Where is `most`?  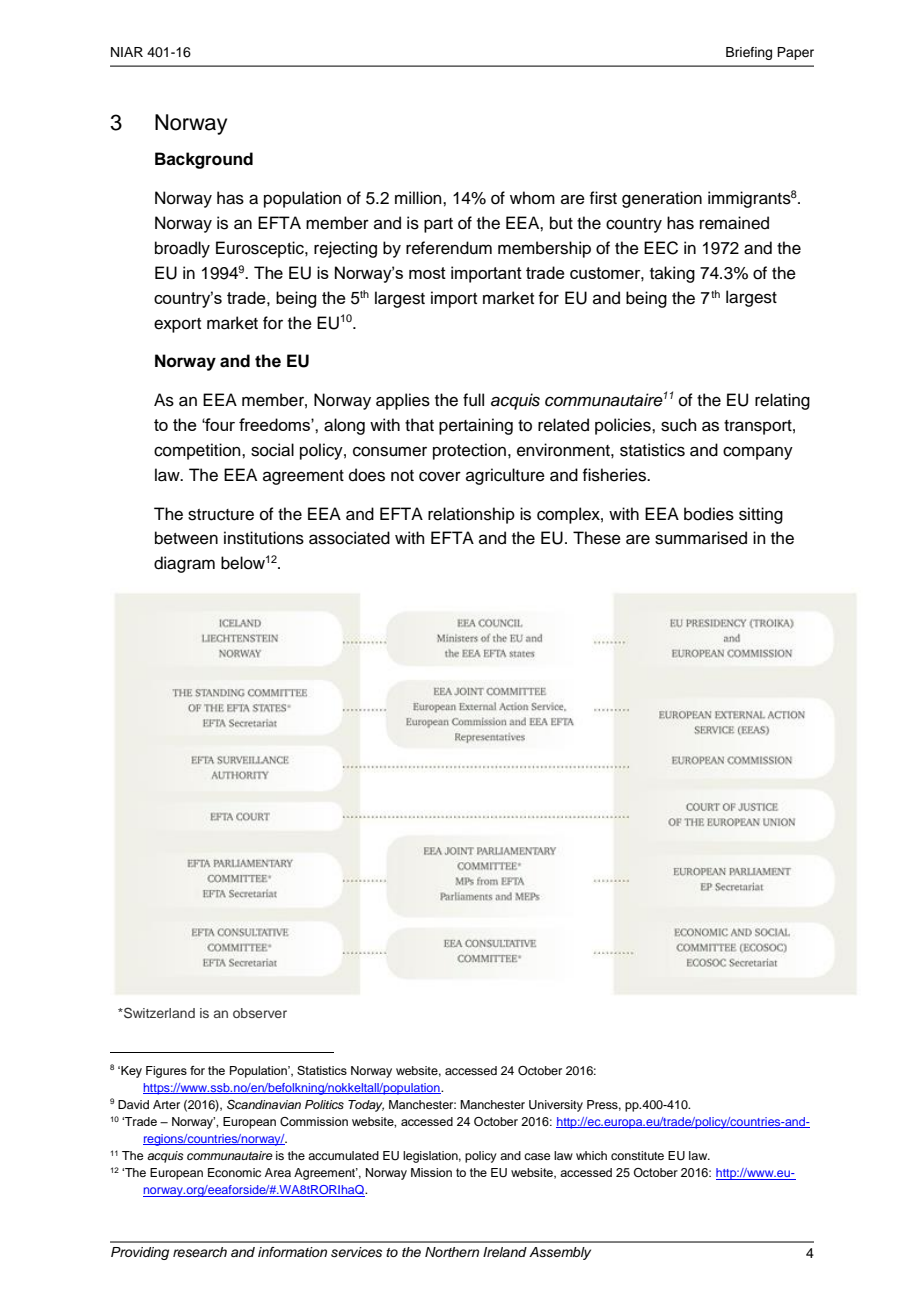 most is located at coordinates (427, 273).
